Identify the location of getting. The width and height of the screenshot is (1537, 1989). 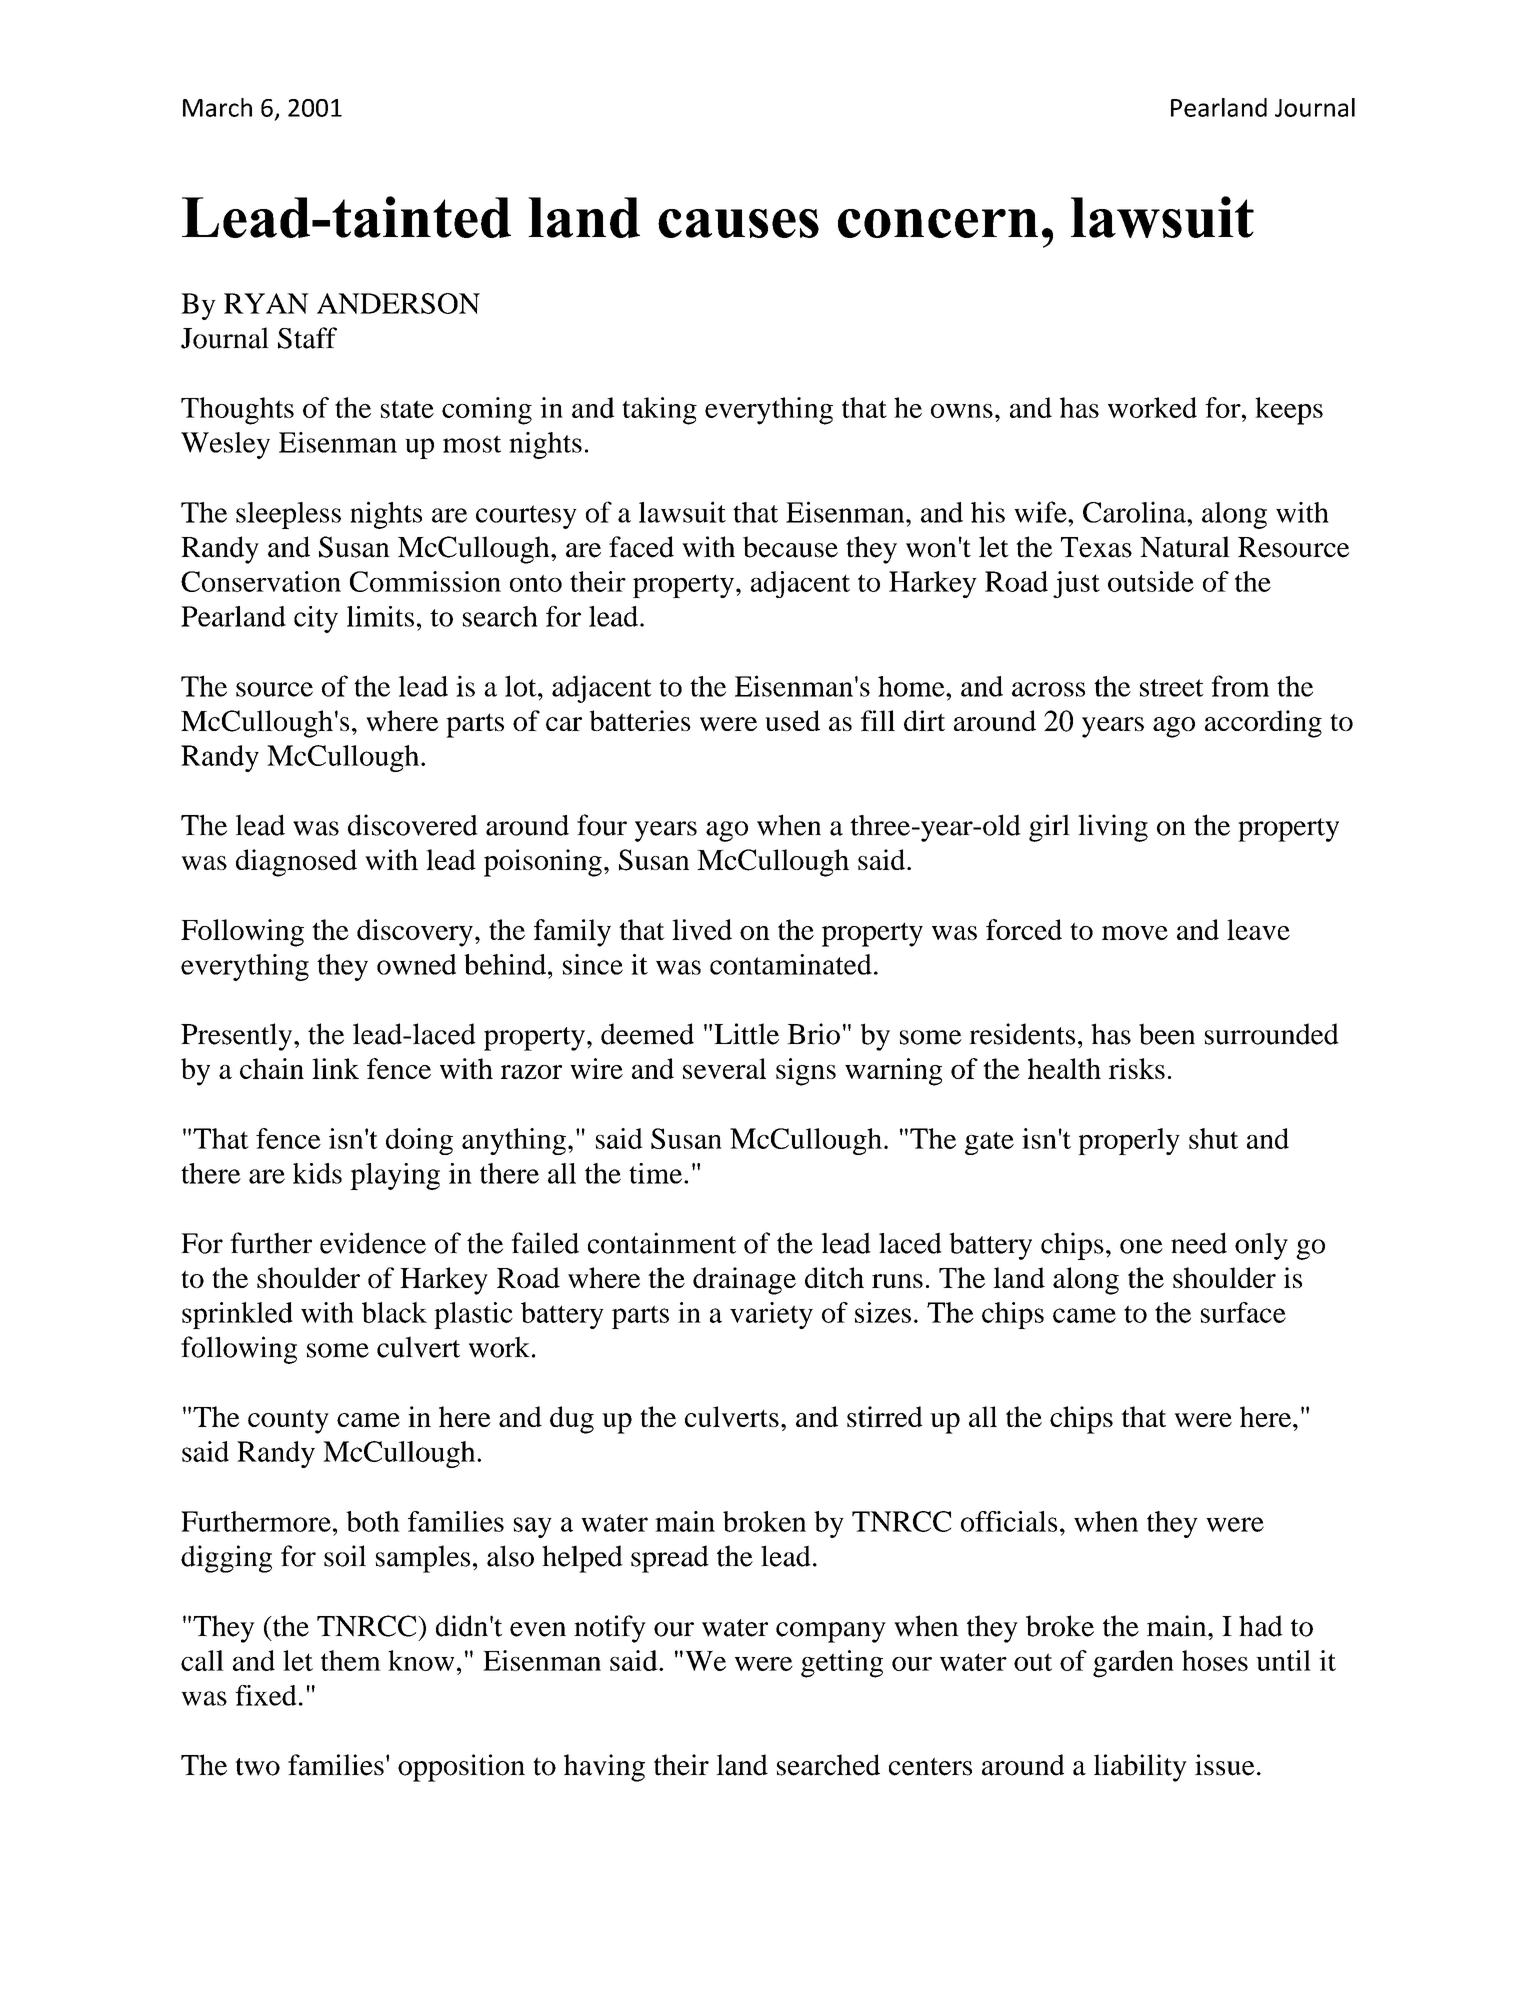
(842, 1664).
